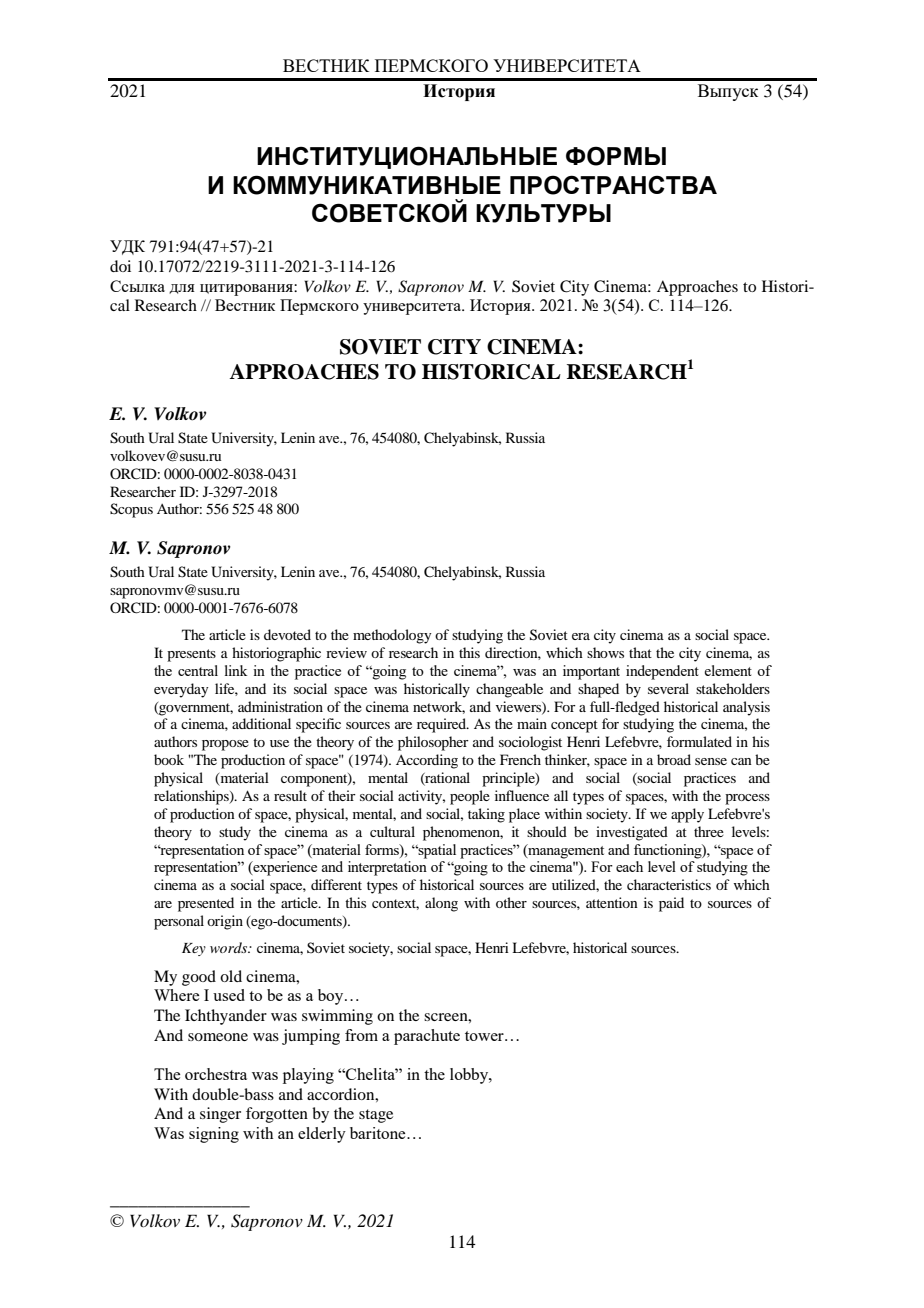 The height and width of the image is (1308, 924). I want to click on spatial, so click(436, 851).
